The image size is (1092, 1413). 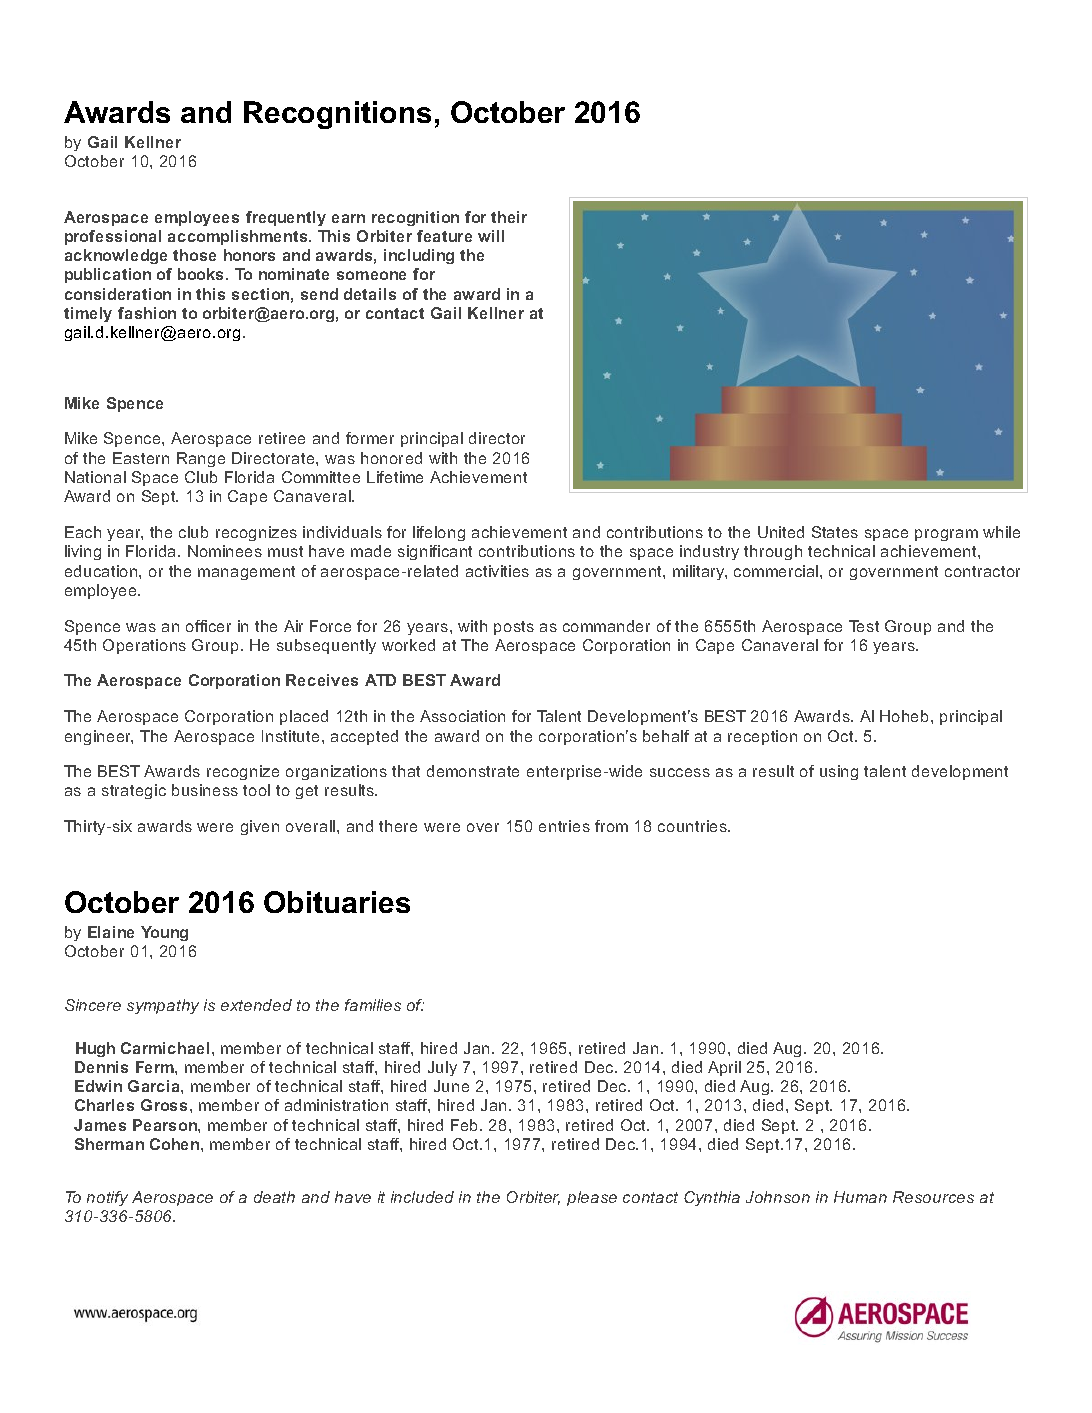 I want to click on those, so click(x=194, y=255).
